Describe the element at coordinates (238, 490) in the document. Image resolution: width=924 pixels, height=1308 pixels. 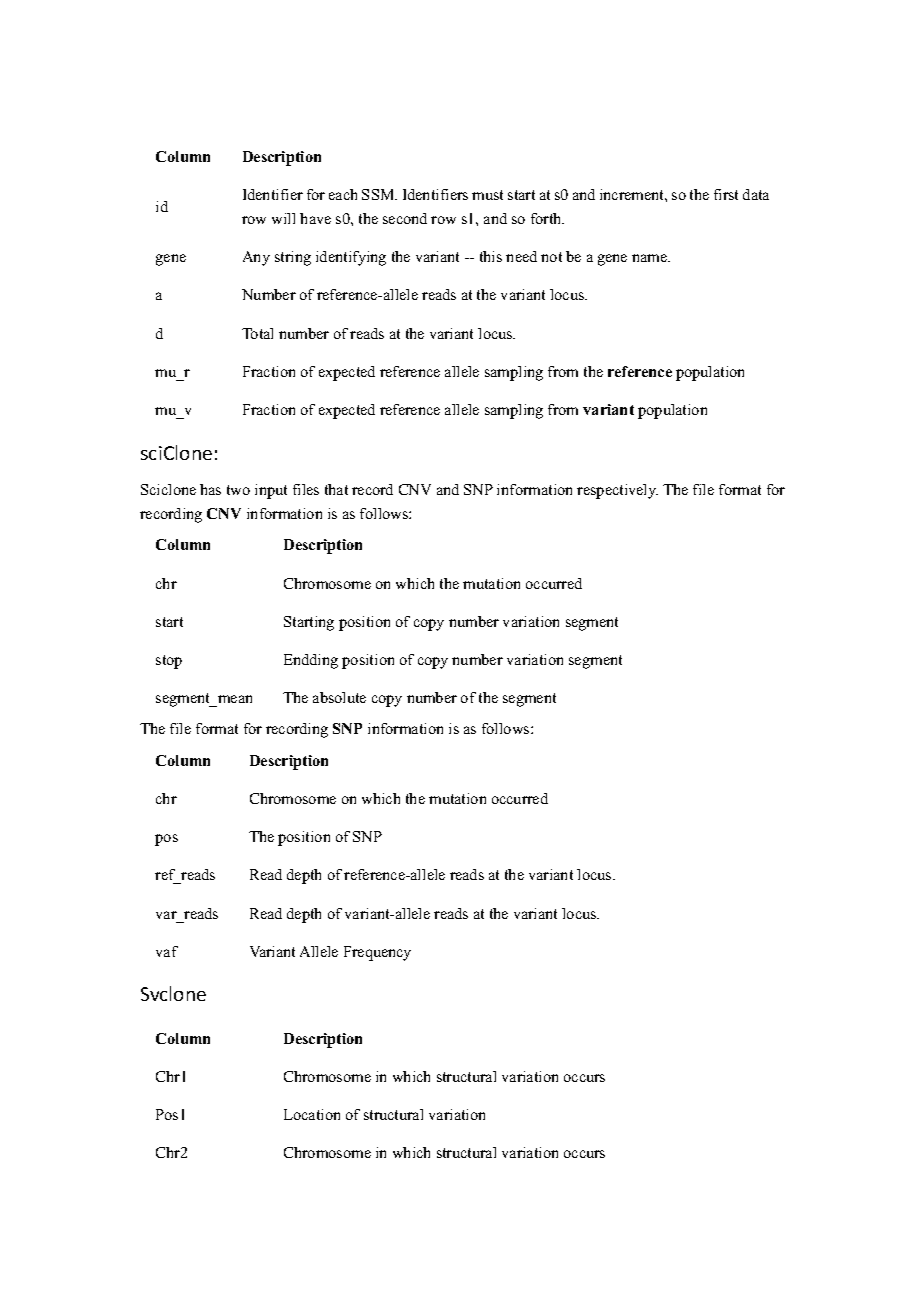
I see `two` at that location.
